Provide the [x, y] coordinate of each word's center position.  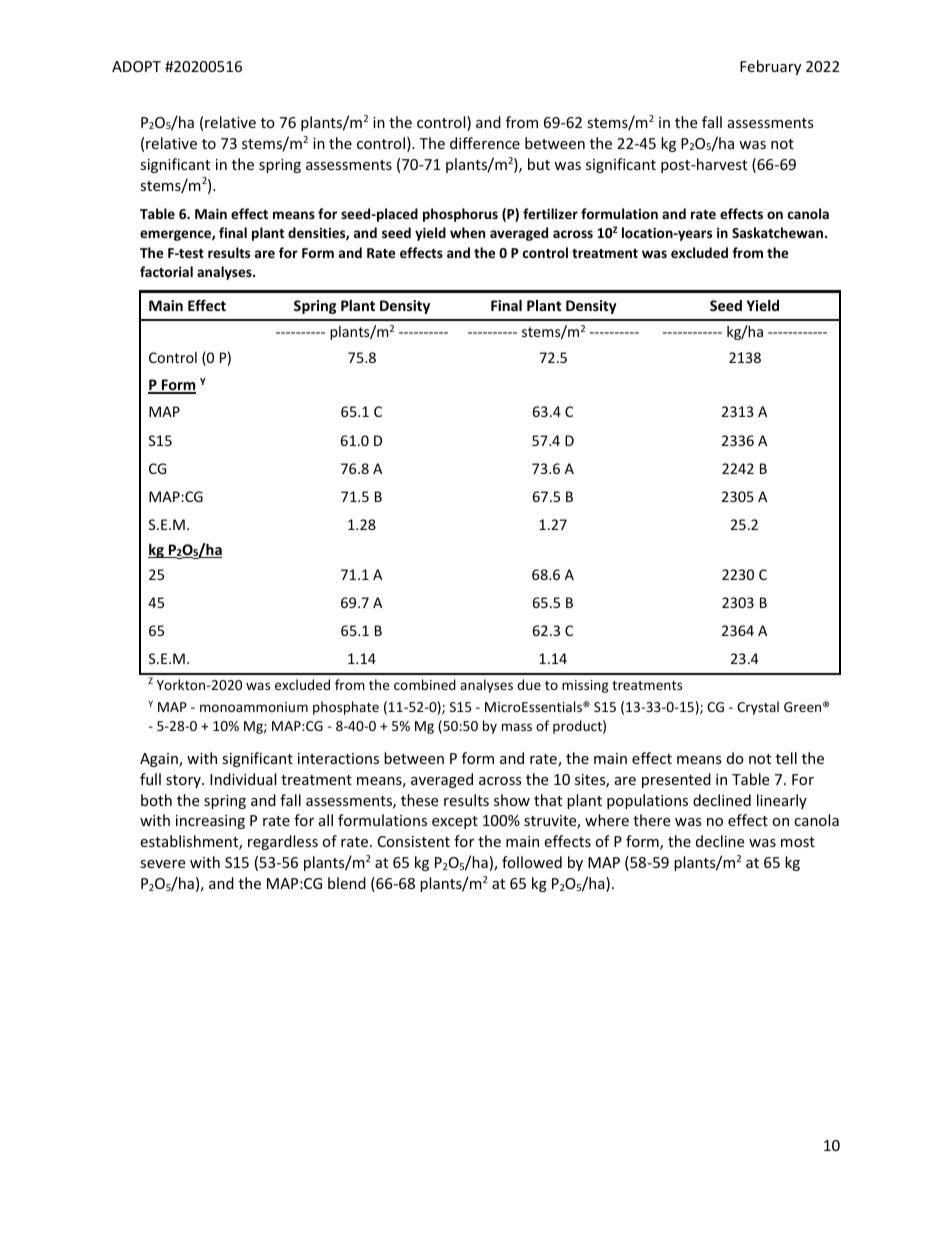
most [798, 842]
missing [585, 686]
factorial [166, 271]
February [770, 67]
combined [425, 684]
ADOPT [136, 66]
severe [162, 864]
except [455, 822]
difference [485, 143]
